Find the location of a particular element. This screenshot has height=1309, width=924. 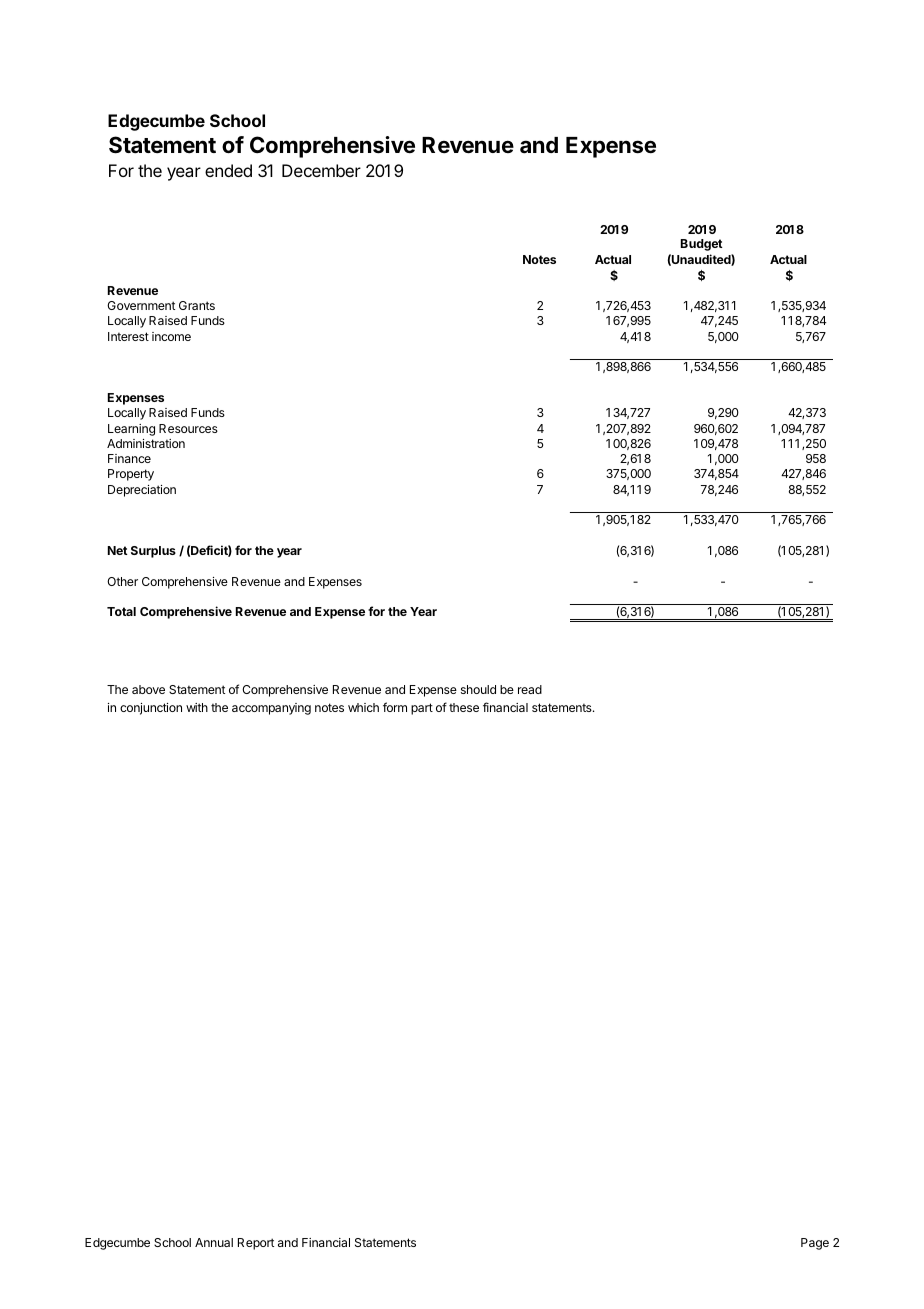

Report is located at coordinates (256, 1244).
